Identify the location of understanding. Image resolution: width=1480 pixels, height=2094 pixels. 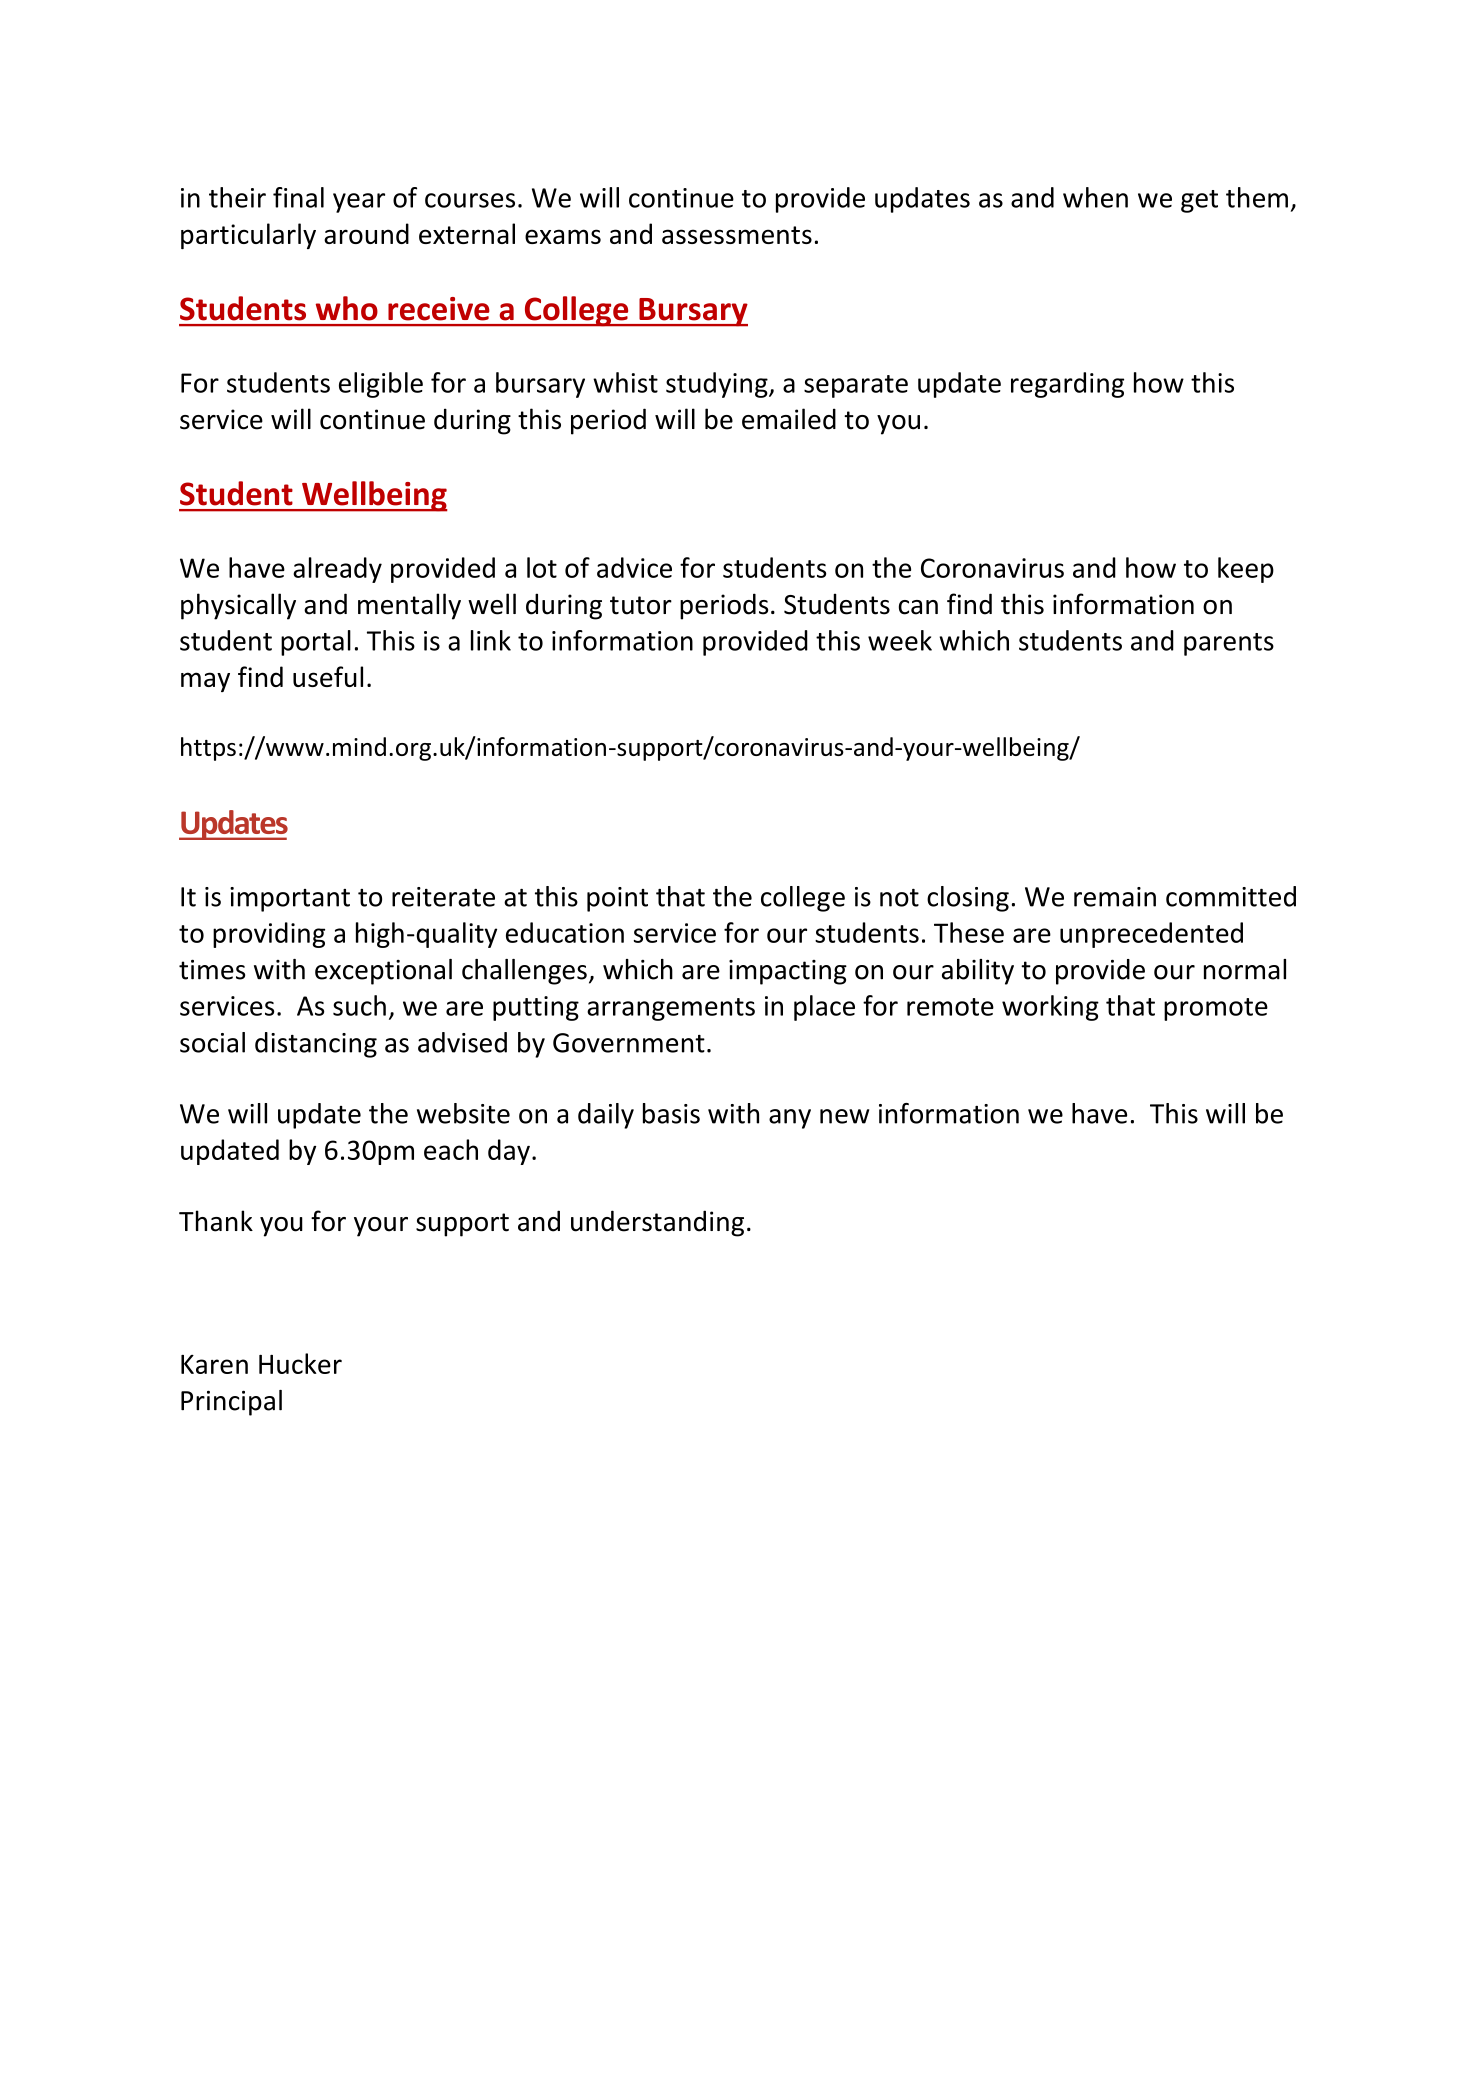
(657, 1223).
